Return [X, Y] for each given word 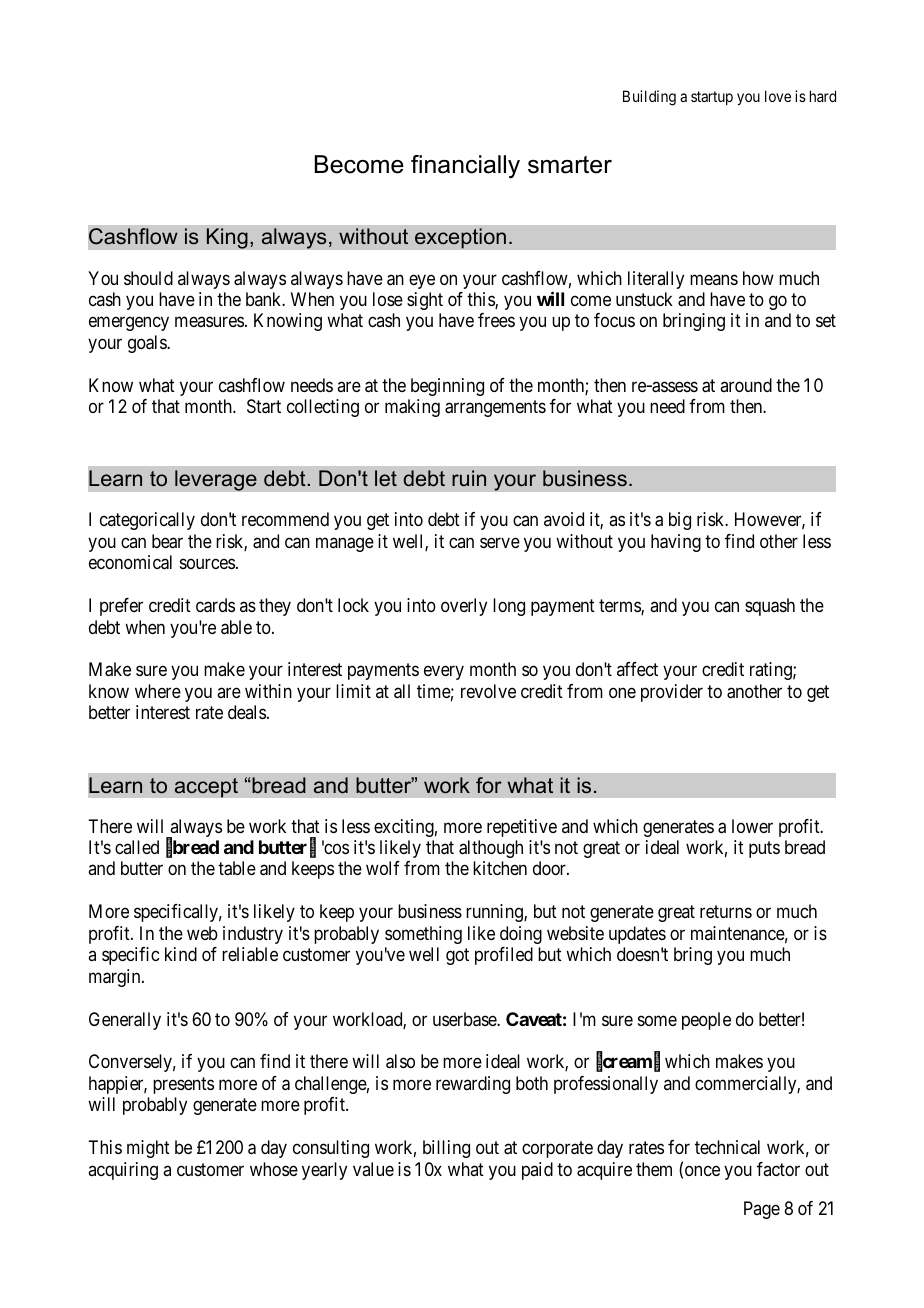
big [680, 521]
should [148, 278]
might [148, 1149]
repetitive [522, 828]
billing [446, 1149]
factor [778, 1169]
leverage [216, 480]
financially [465, 167]
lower [752, 826]
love [778, 96]
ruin [469, 478]
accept [206, 788]
